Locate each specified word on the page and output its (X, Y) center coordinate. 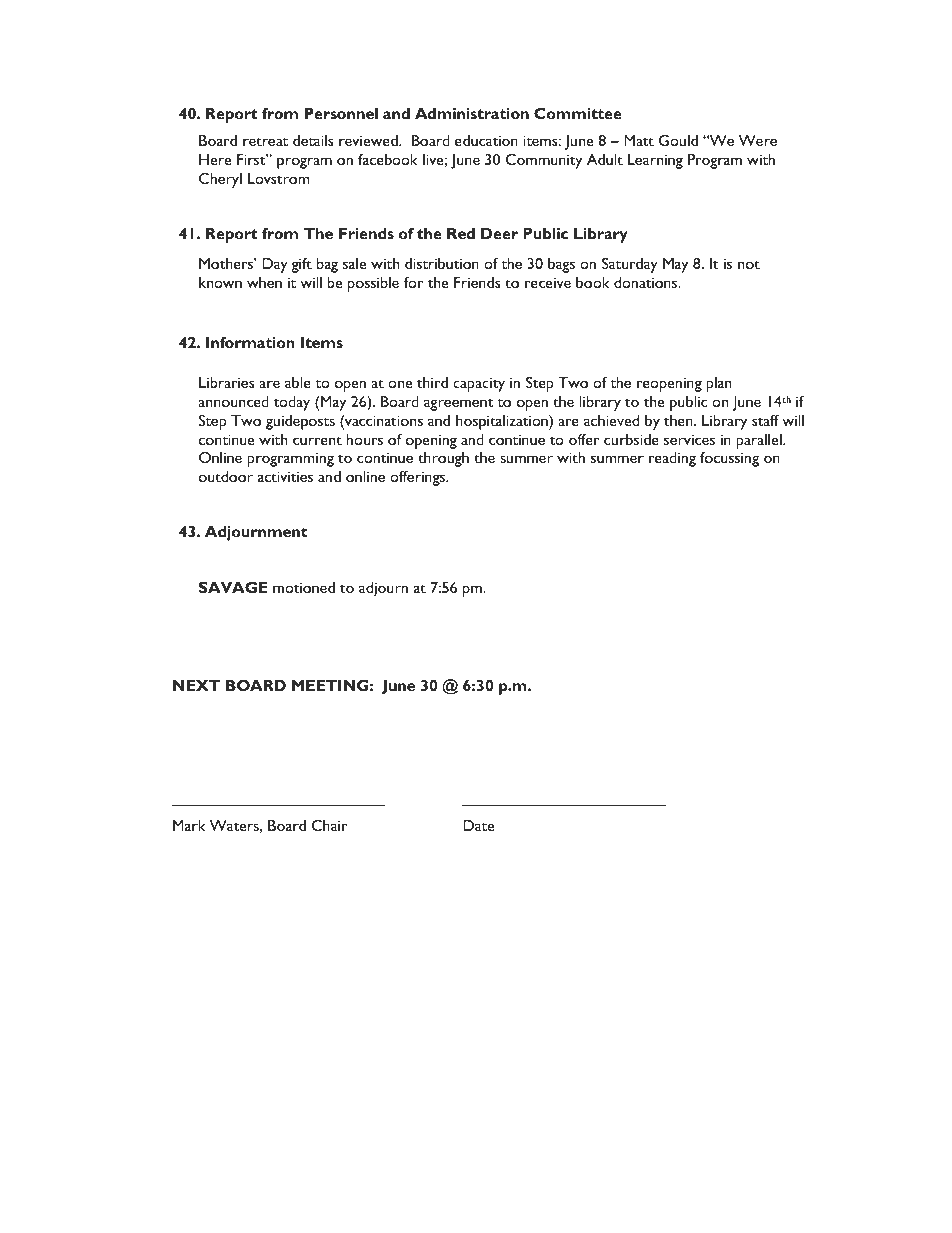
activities (285, 476)
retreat (265, 141)
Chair (329, 825)
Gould (678, 140)
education (486, 140)
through (443, 459)
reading (672, 459)
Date (478, 825)
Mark (189, 825)
